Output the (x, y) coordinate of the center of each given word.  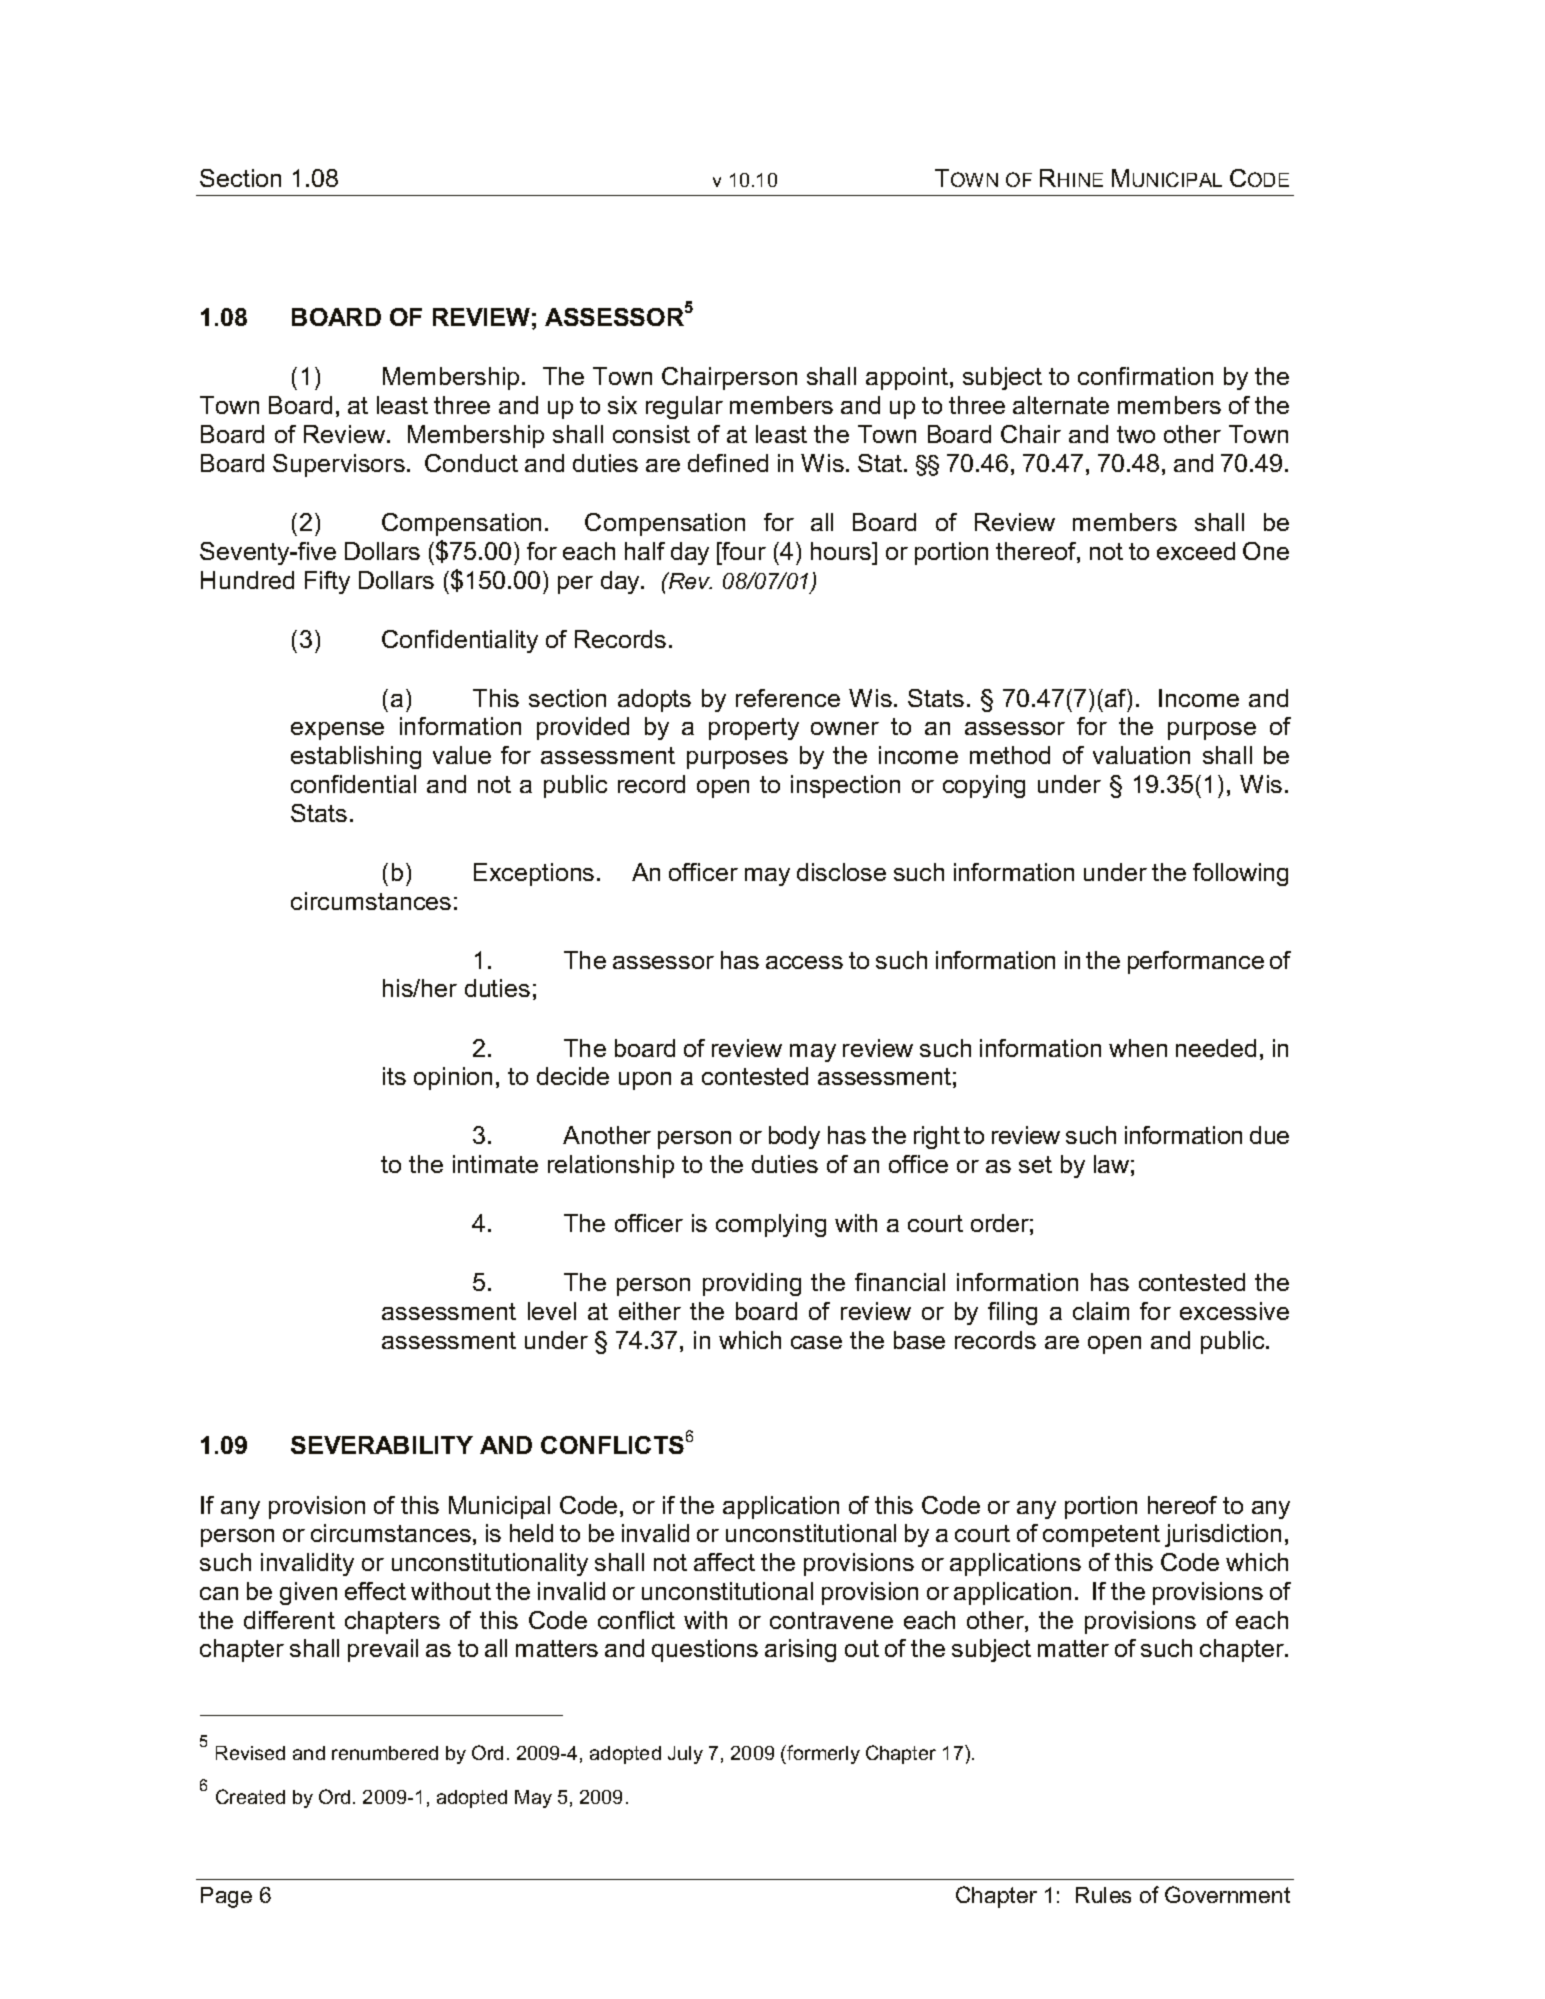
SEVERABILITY (382, 1445)
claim (1101, 1311)
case (816, 1342)
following (1240, 874)
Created (250, 1796)
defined (728, 463)
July (685, 1755)
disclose (841, 872)
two (1136, 434)
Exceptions (534, 874)
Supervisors (339, 465)
